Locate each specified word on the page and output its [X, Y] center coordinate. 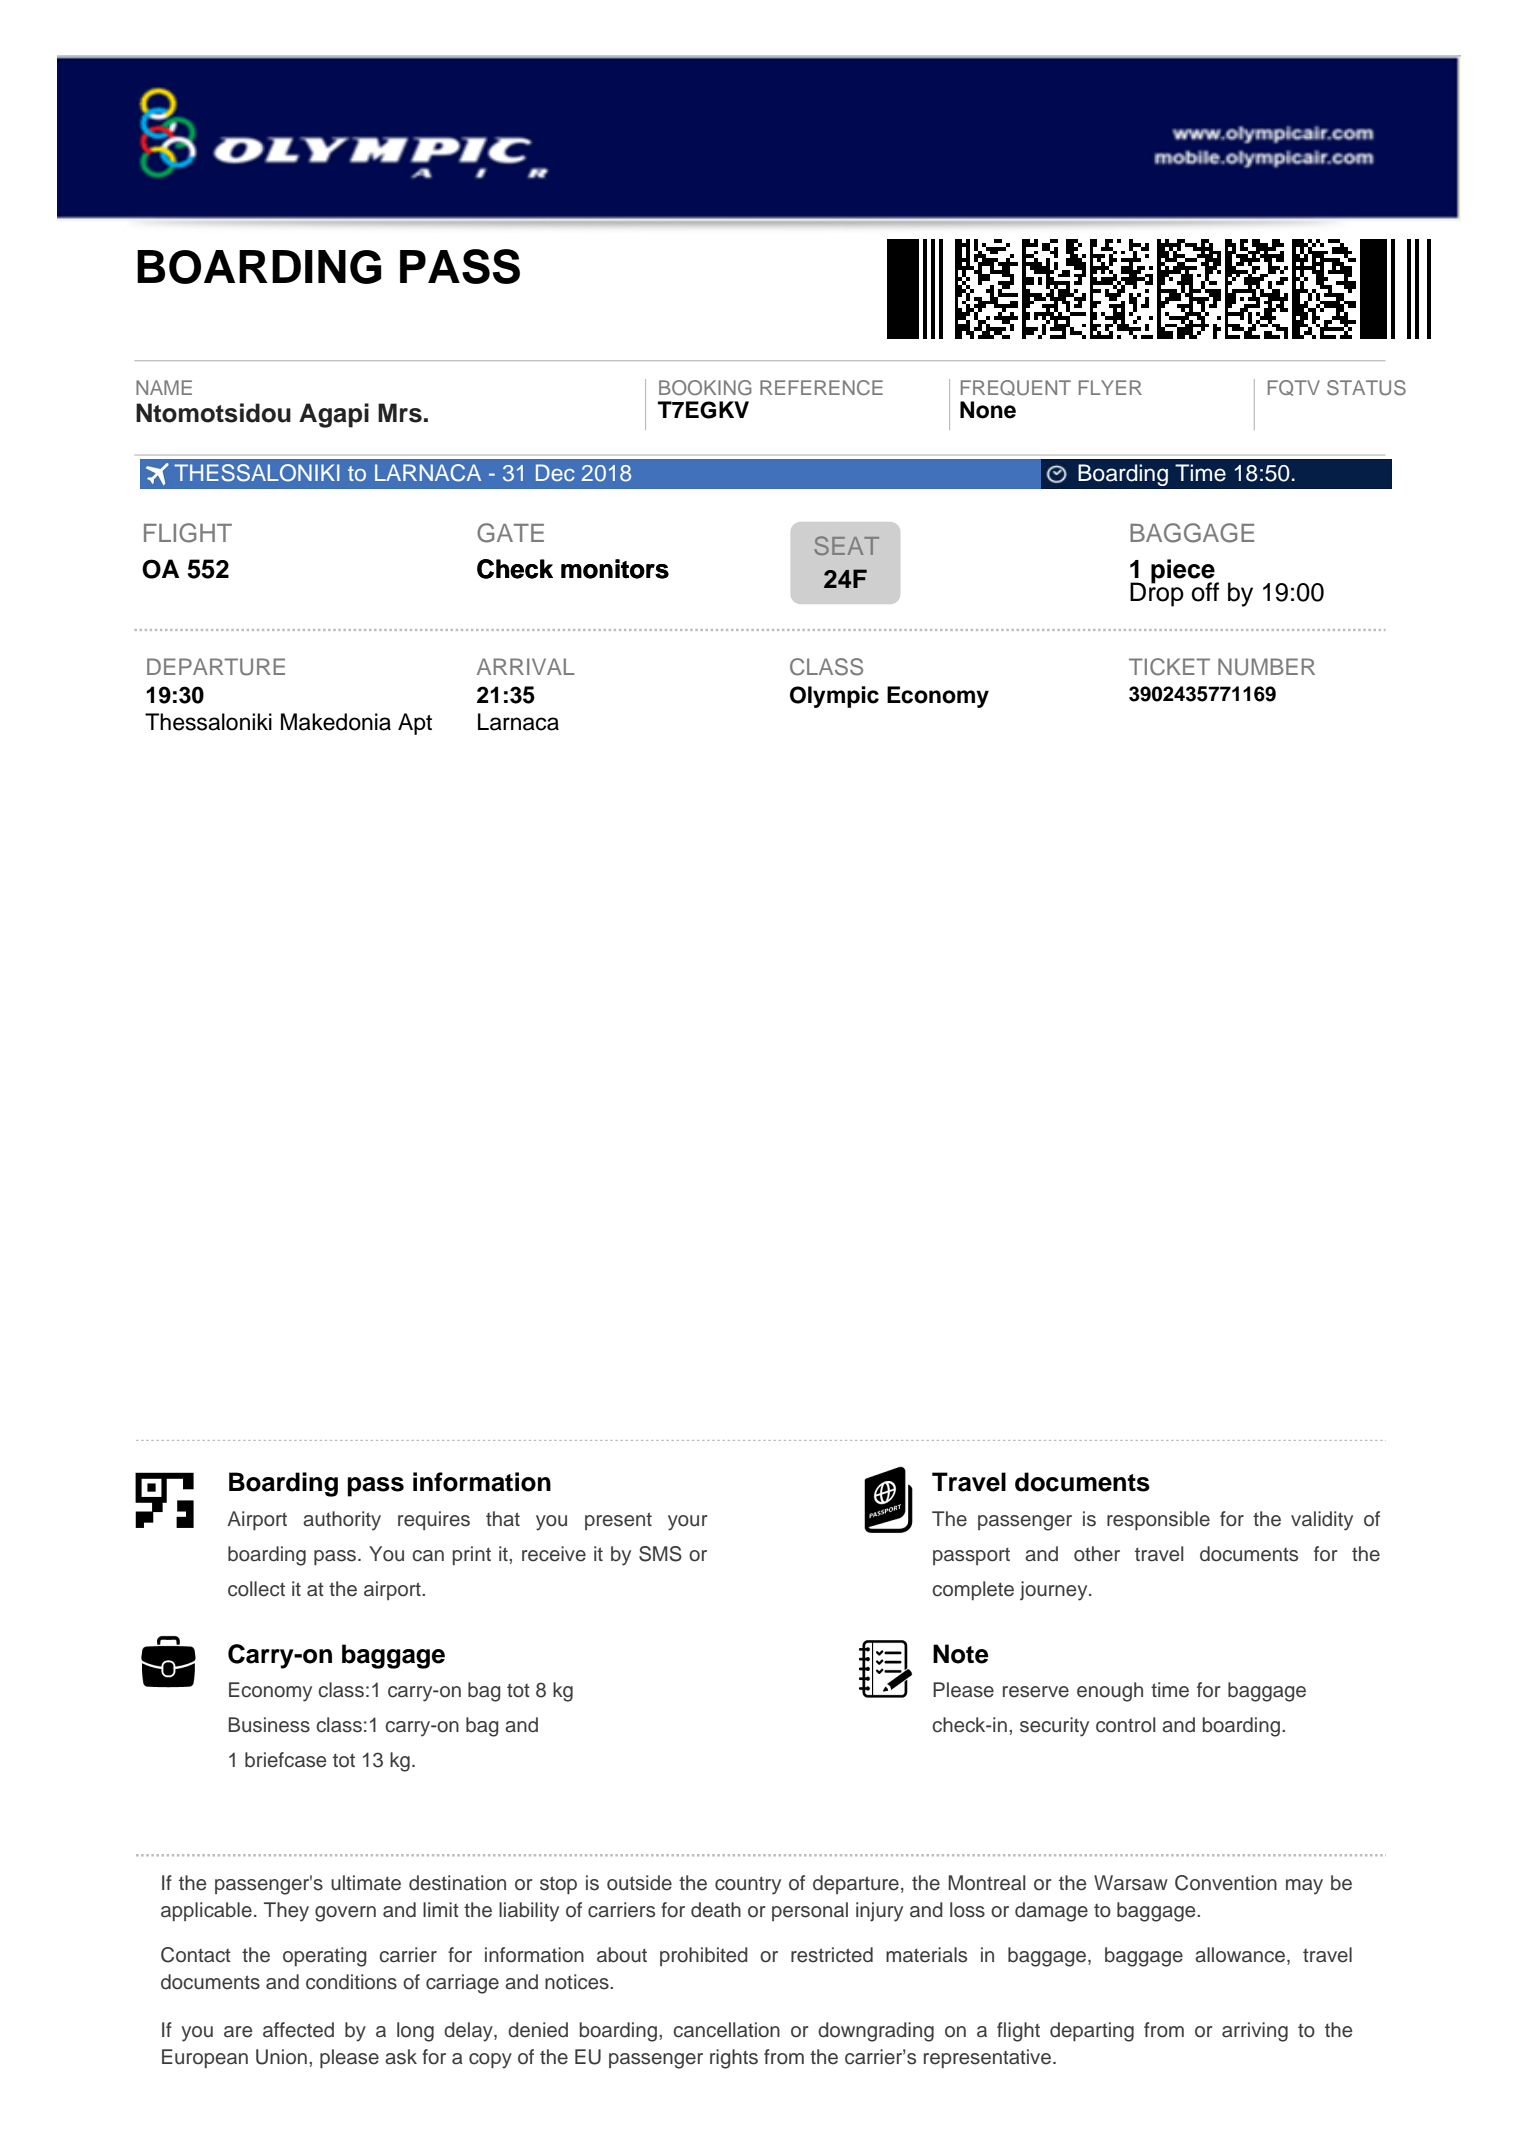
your [688, 1523]
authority [342, 1521]
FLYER [1110, 387]
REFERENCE [821, 388]
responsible [1158, 1520]
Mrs [400, 413]
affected [298, 2030]
